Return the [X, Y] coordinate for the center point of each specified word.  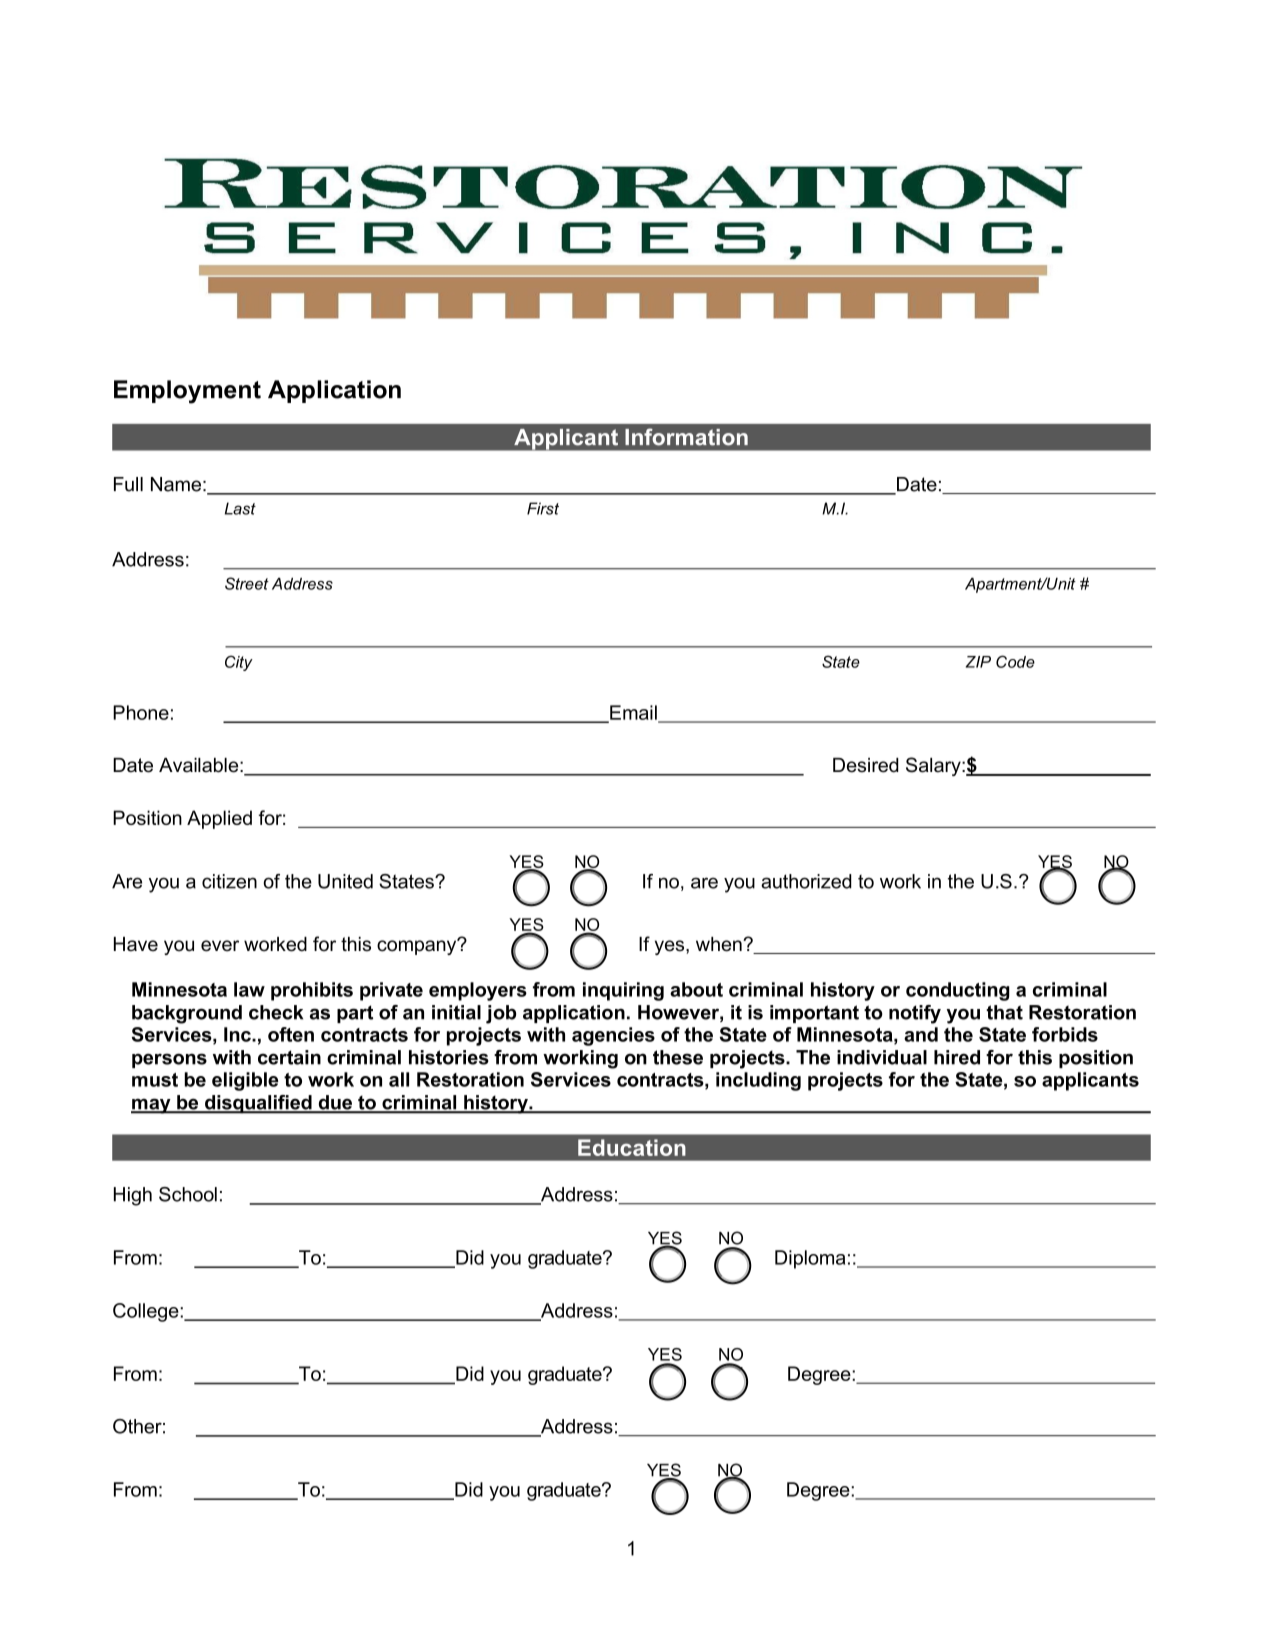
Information [686, 437]
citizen [229, 881]
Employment [187, 392]
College [147, 1312]
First [543, 508]
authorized [806, 881]
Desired [866, 765]
